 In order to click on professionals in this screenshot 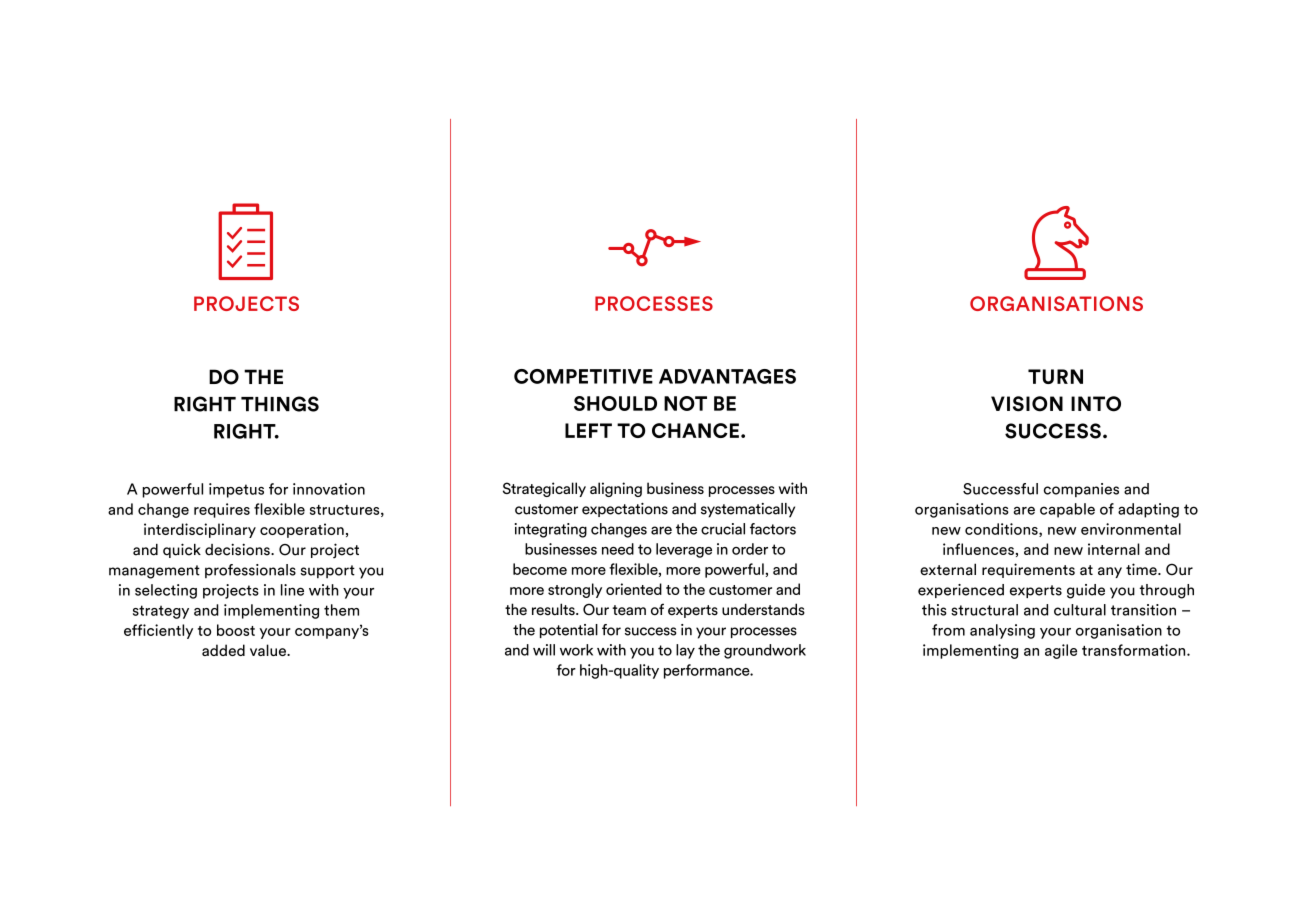, I will do `click(250, 571)`.
